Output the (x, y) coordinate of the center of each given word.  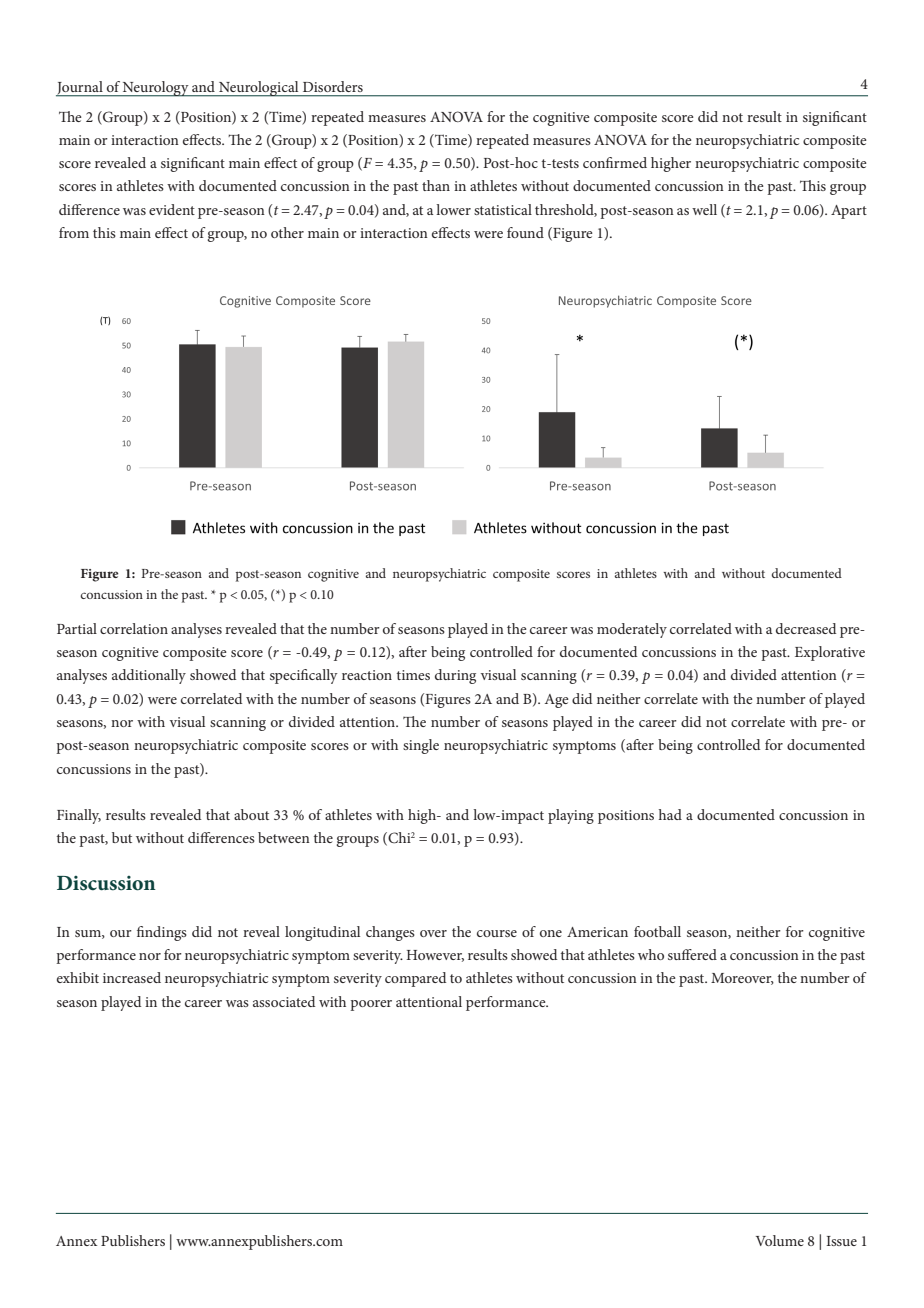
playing (571, 816)
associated (284, 1001)
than (436, 185)
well (704, 209)
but (122, 837)
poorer (371, 1005)
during (455, 676)
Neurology (156, 89)
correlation (134, 628)
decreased (806, 628)
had (670, 814)
